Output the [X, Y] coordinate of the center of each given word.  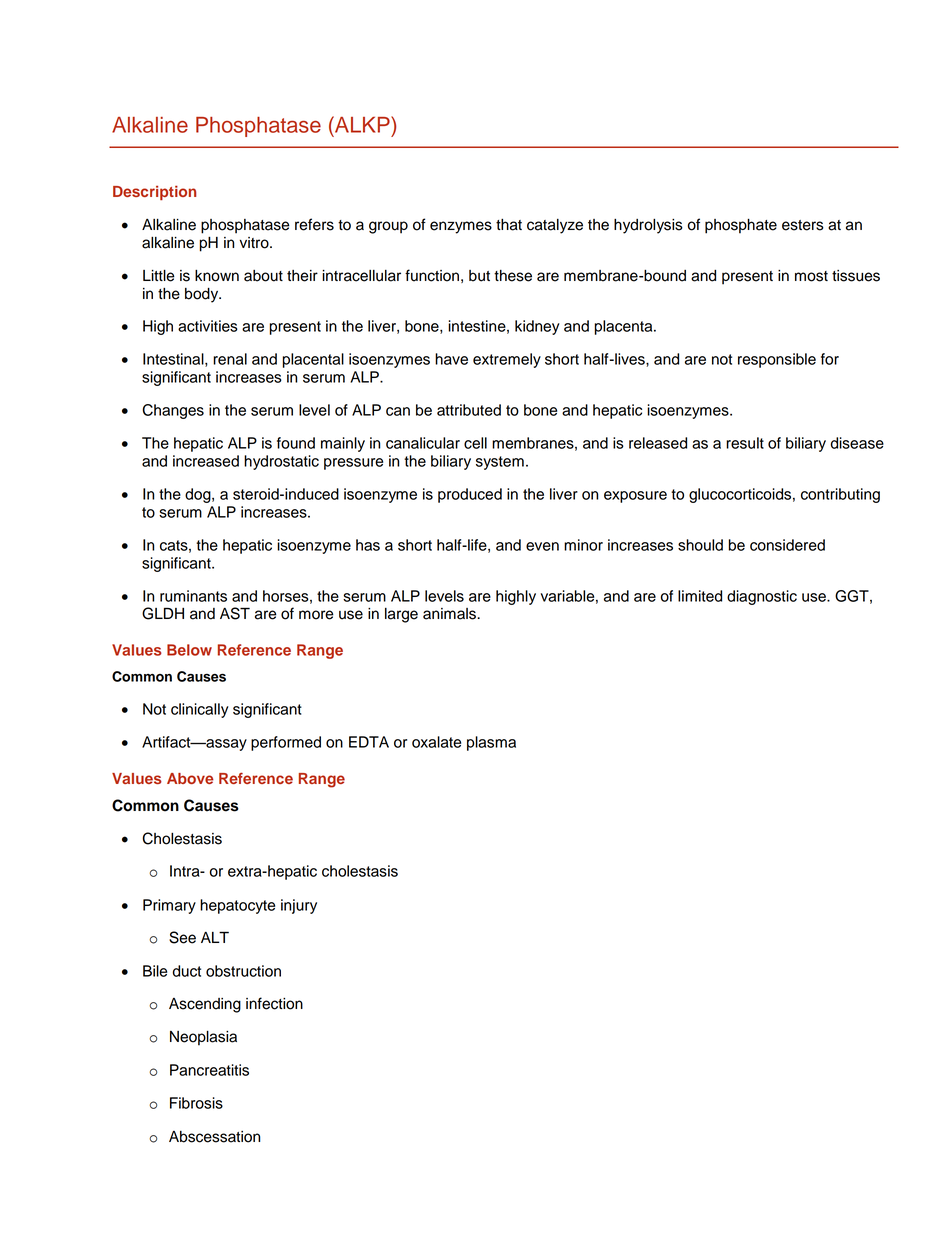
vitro [255, 243]
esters [803, 225]
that [509, 225]
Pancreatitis [209, 1070]
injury [299, 906]
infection [274, 1003]
